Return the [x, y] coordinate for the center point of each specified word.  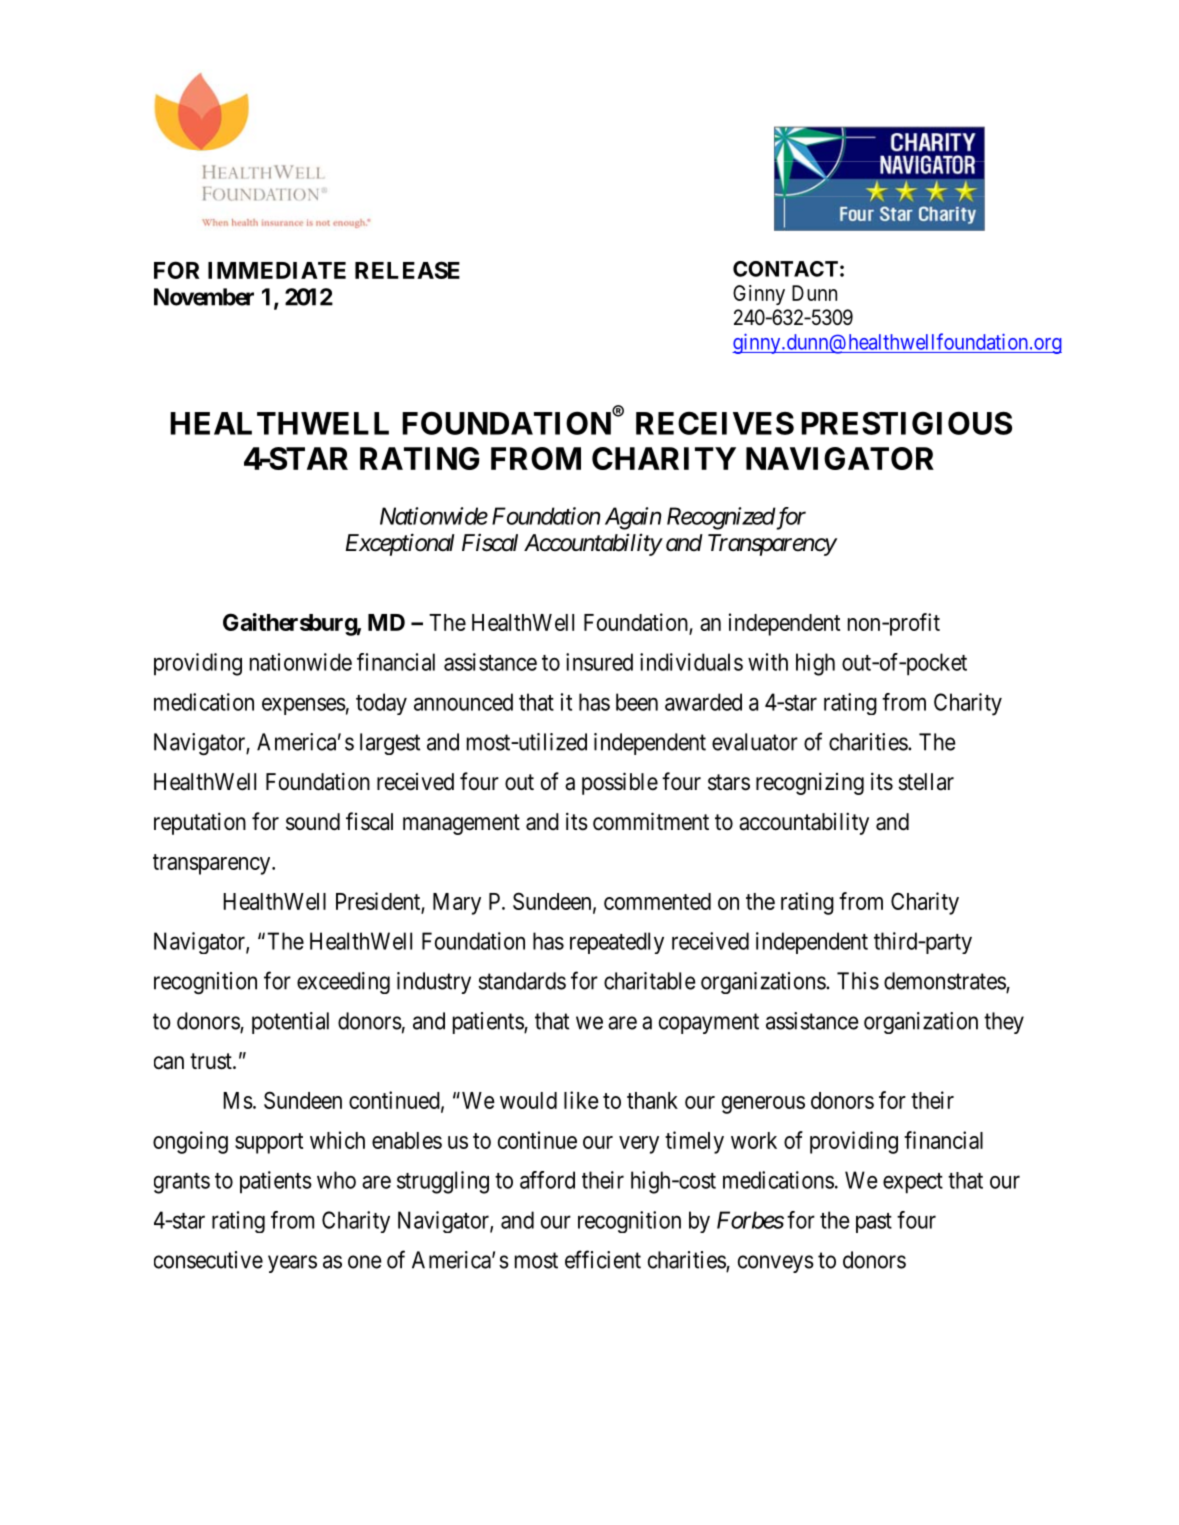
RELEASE [407, 270]
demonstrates [945, 982]
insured [599, 662]
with [768, 662]
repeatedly [617, 943]
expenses [304, 706]
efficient [603, 1259]
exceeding [343, 983]
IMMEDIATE [277, 270]
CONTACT [785, 269]
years [292, 1264]
